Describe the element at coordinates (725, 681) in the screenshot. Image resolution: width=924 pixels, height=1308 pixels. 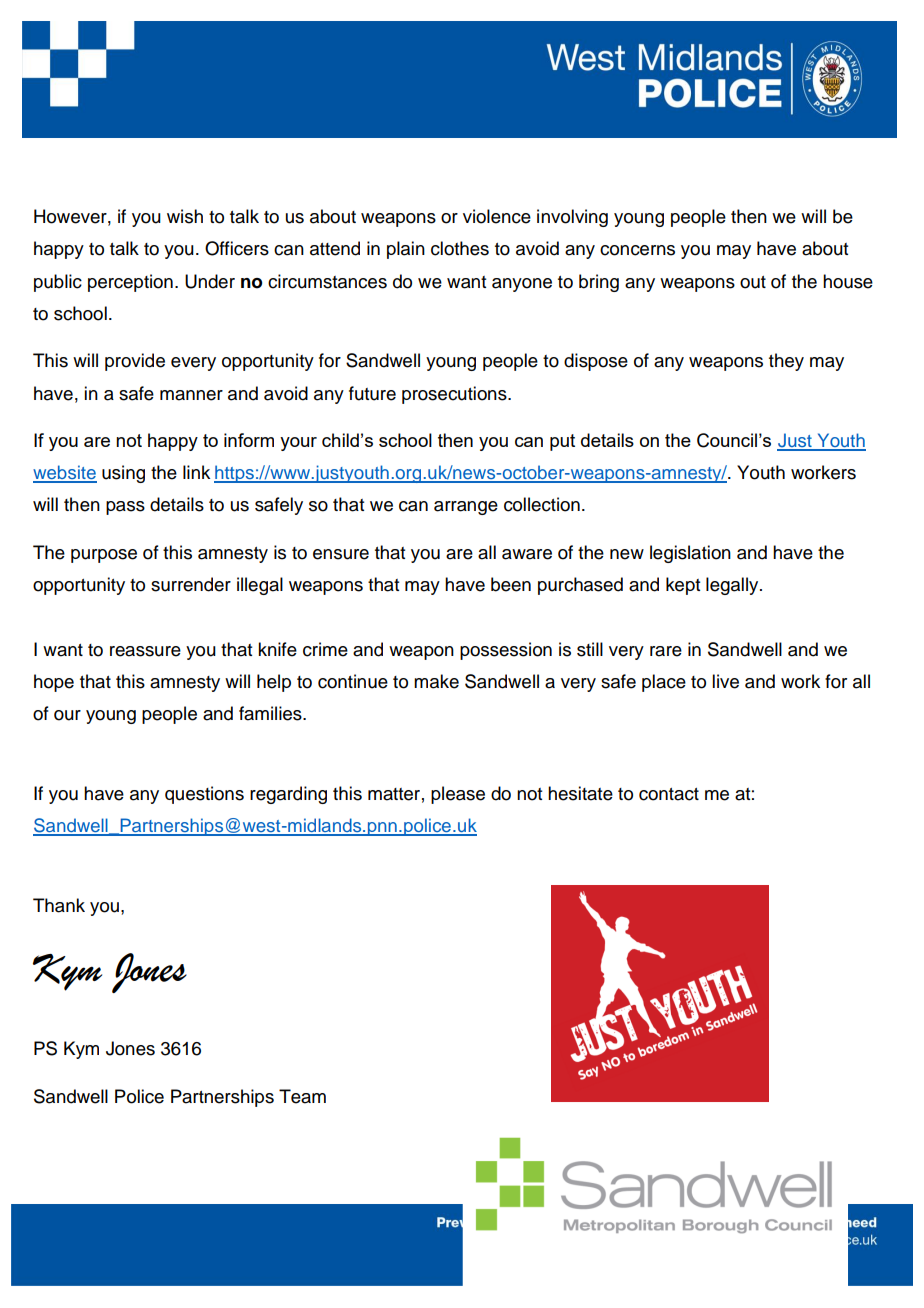
I see `live` at that location.
